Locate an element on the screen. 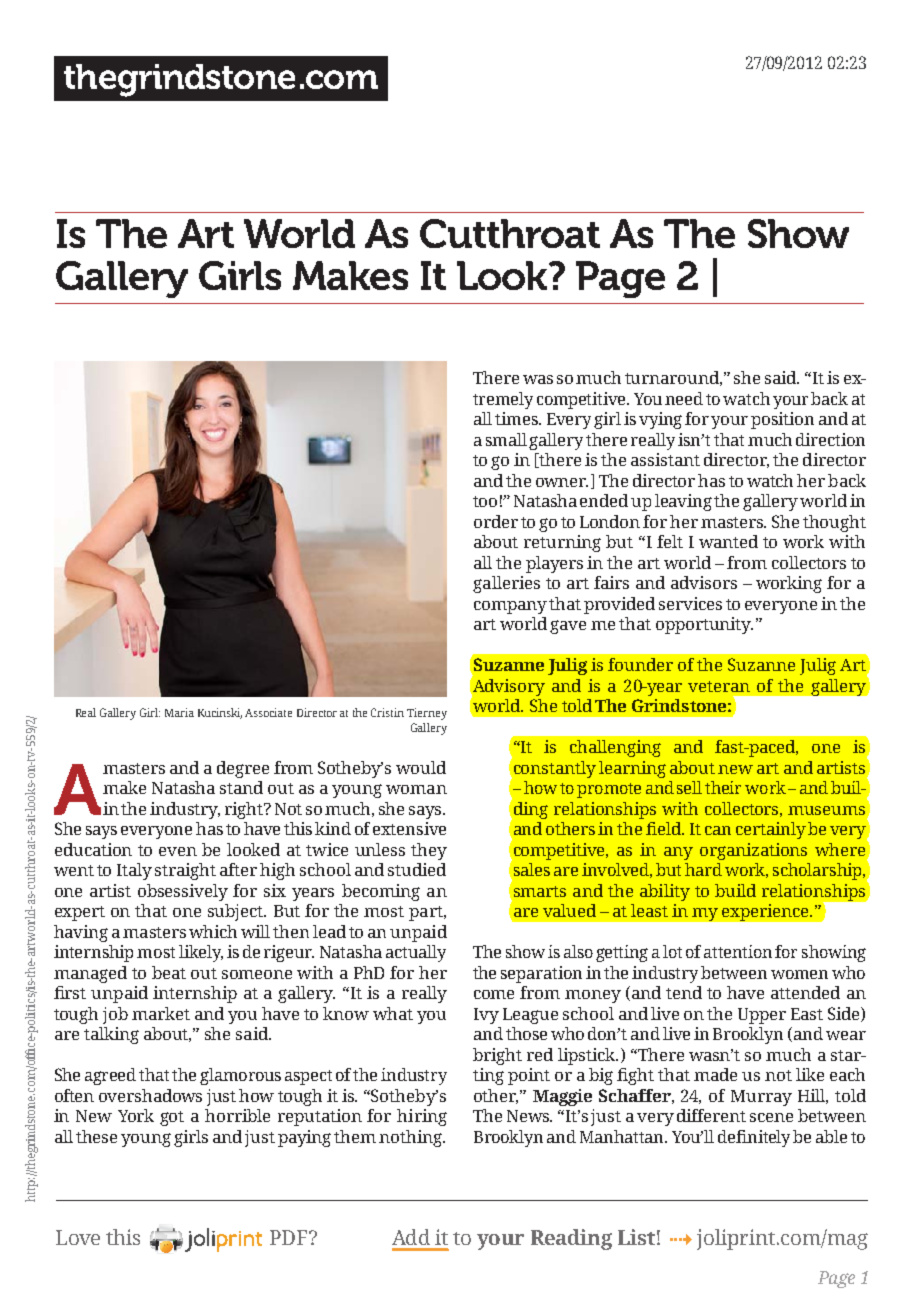 The image size is (924, 1308). small is located at coordinates (508, 440).
